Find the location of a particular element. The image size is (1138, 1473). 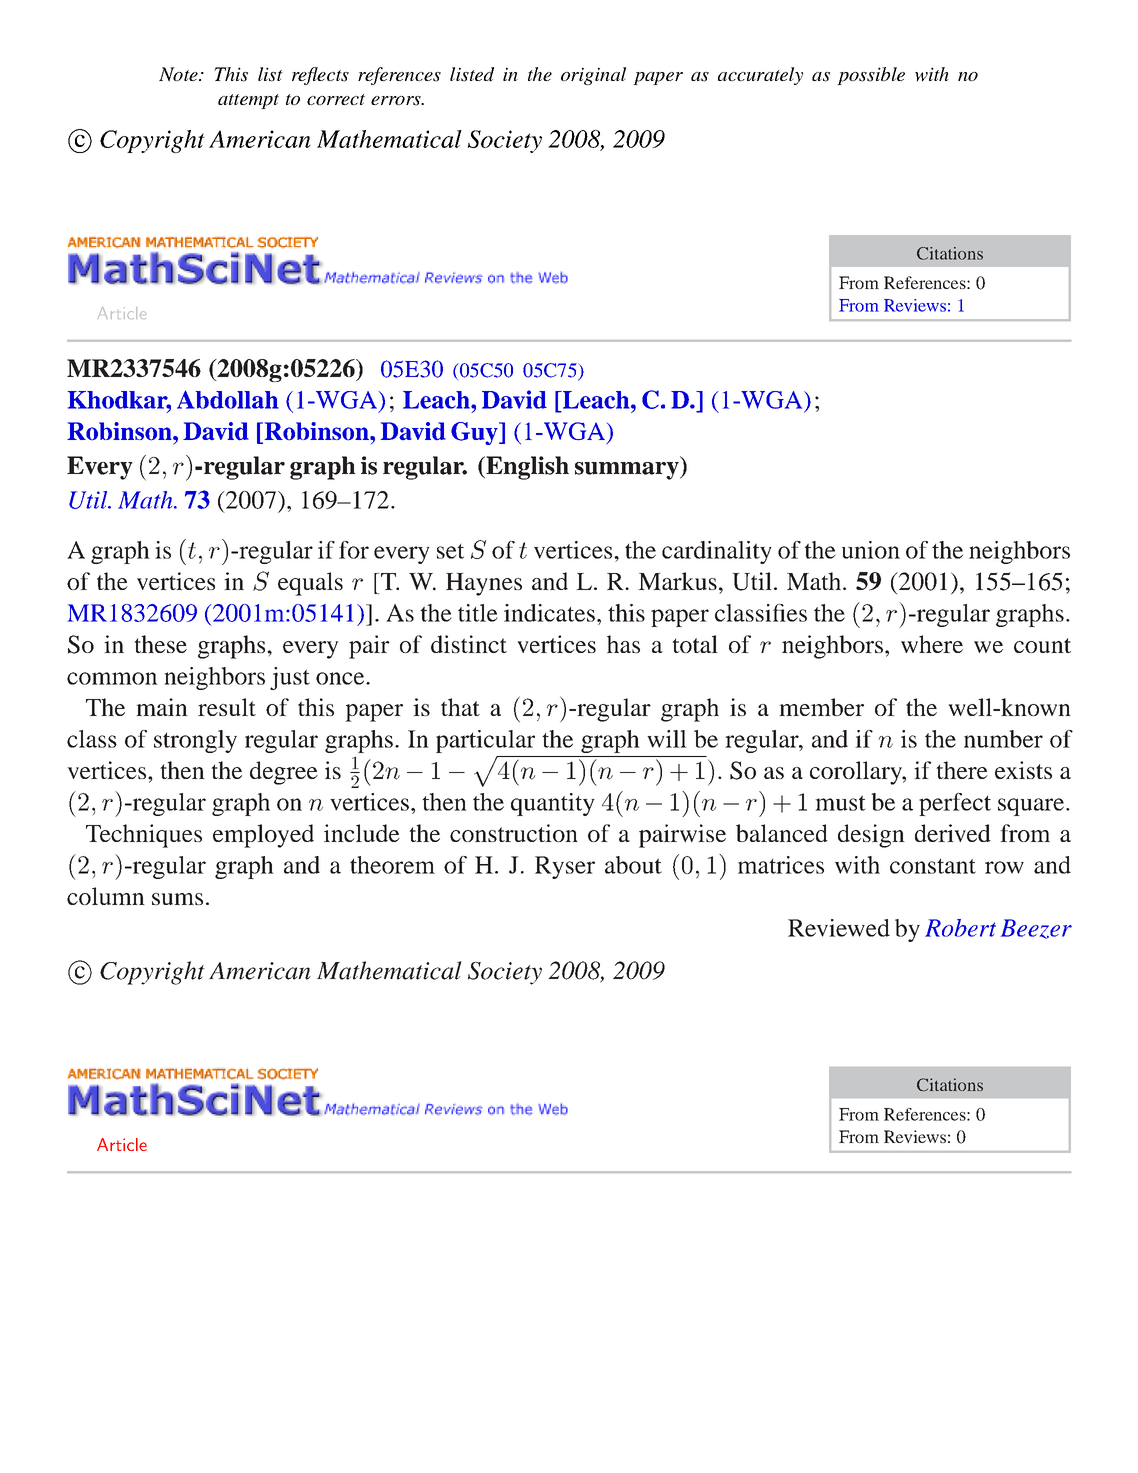

union is located at coordinates (871, 550).
